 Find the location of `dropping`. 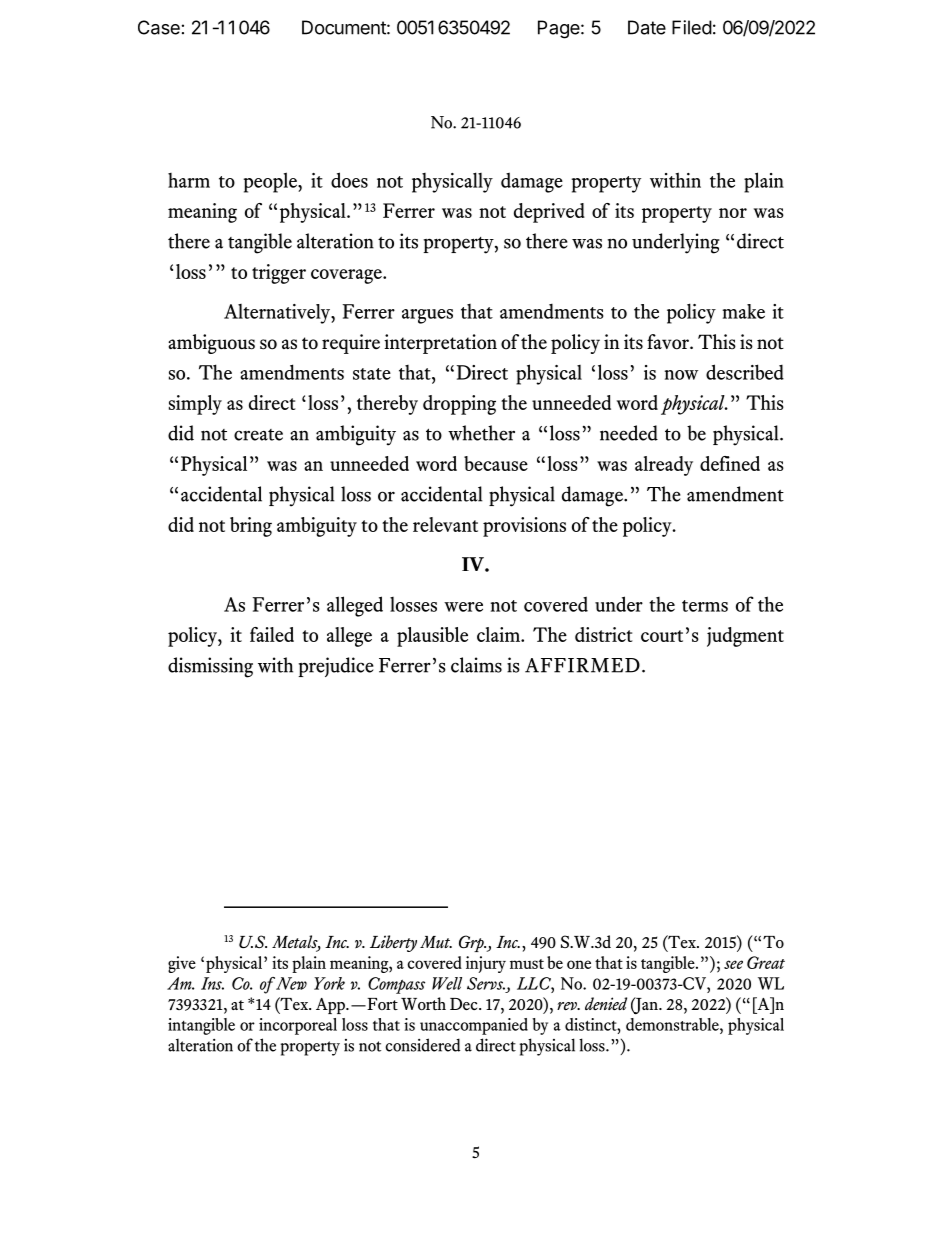

dropping is located at coordinates (459, 405).
